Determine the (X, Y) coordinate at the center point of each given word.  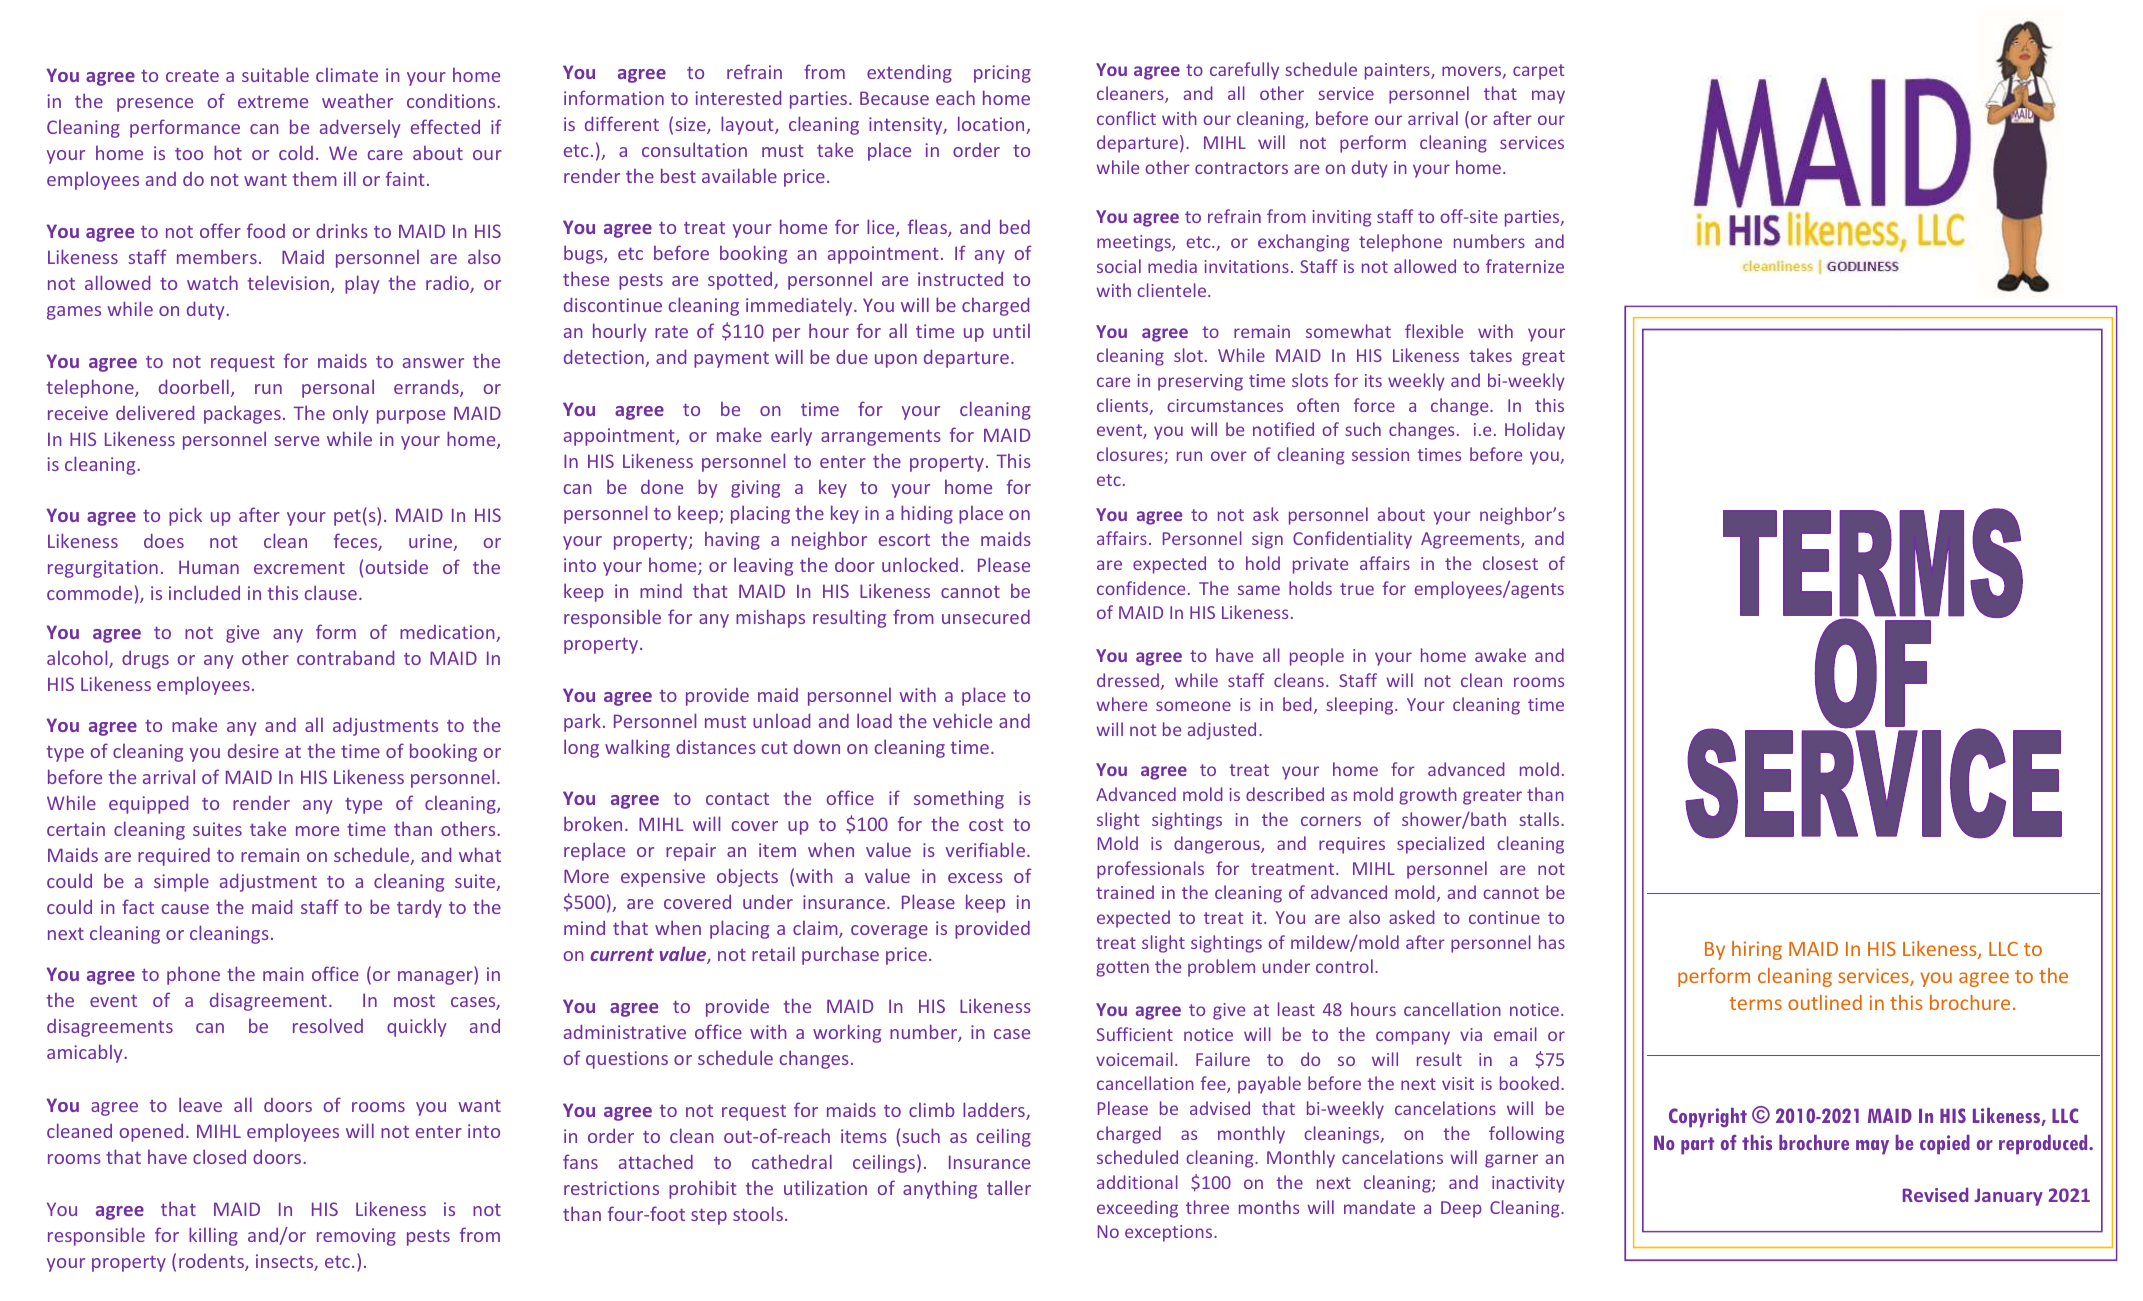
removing (356, 1237)
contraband (345, 657)
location (992, 125)
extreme (273, 101)
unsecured (986, 616)
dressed (1128, 680)
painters (1398, 71)
